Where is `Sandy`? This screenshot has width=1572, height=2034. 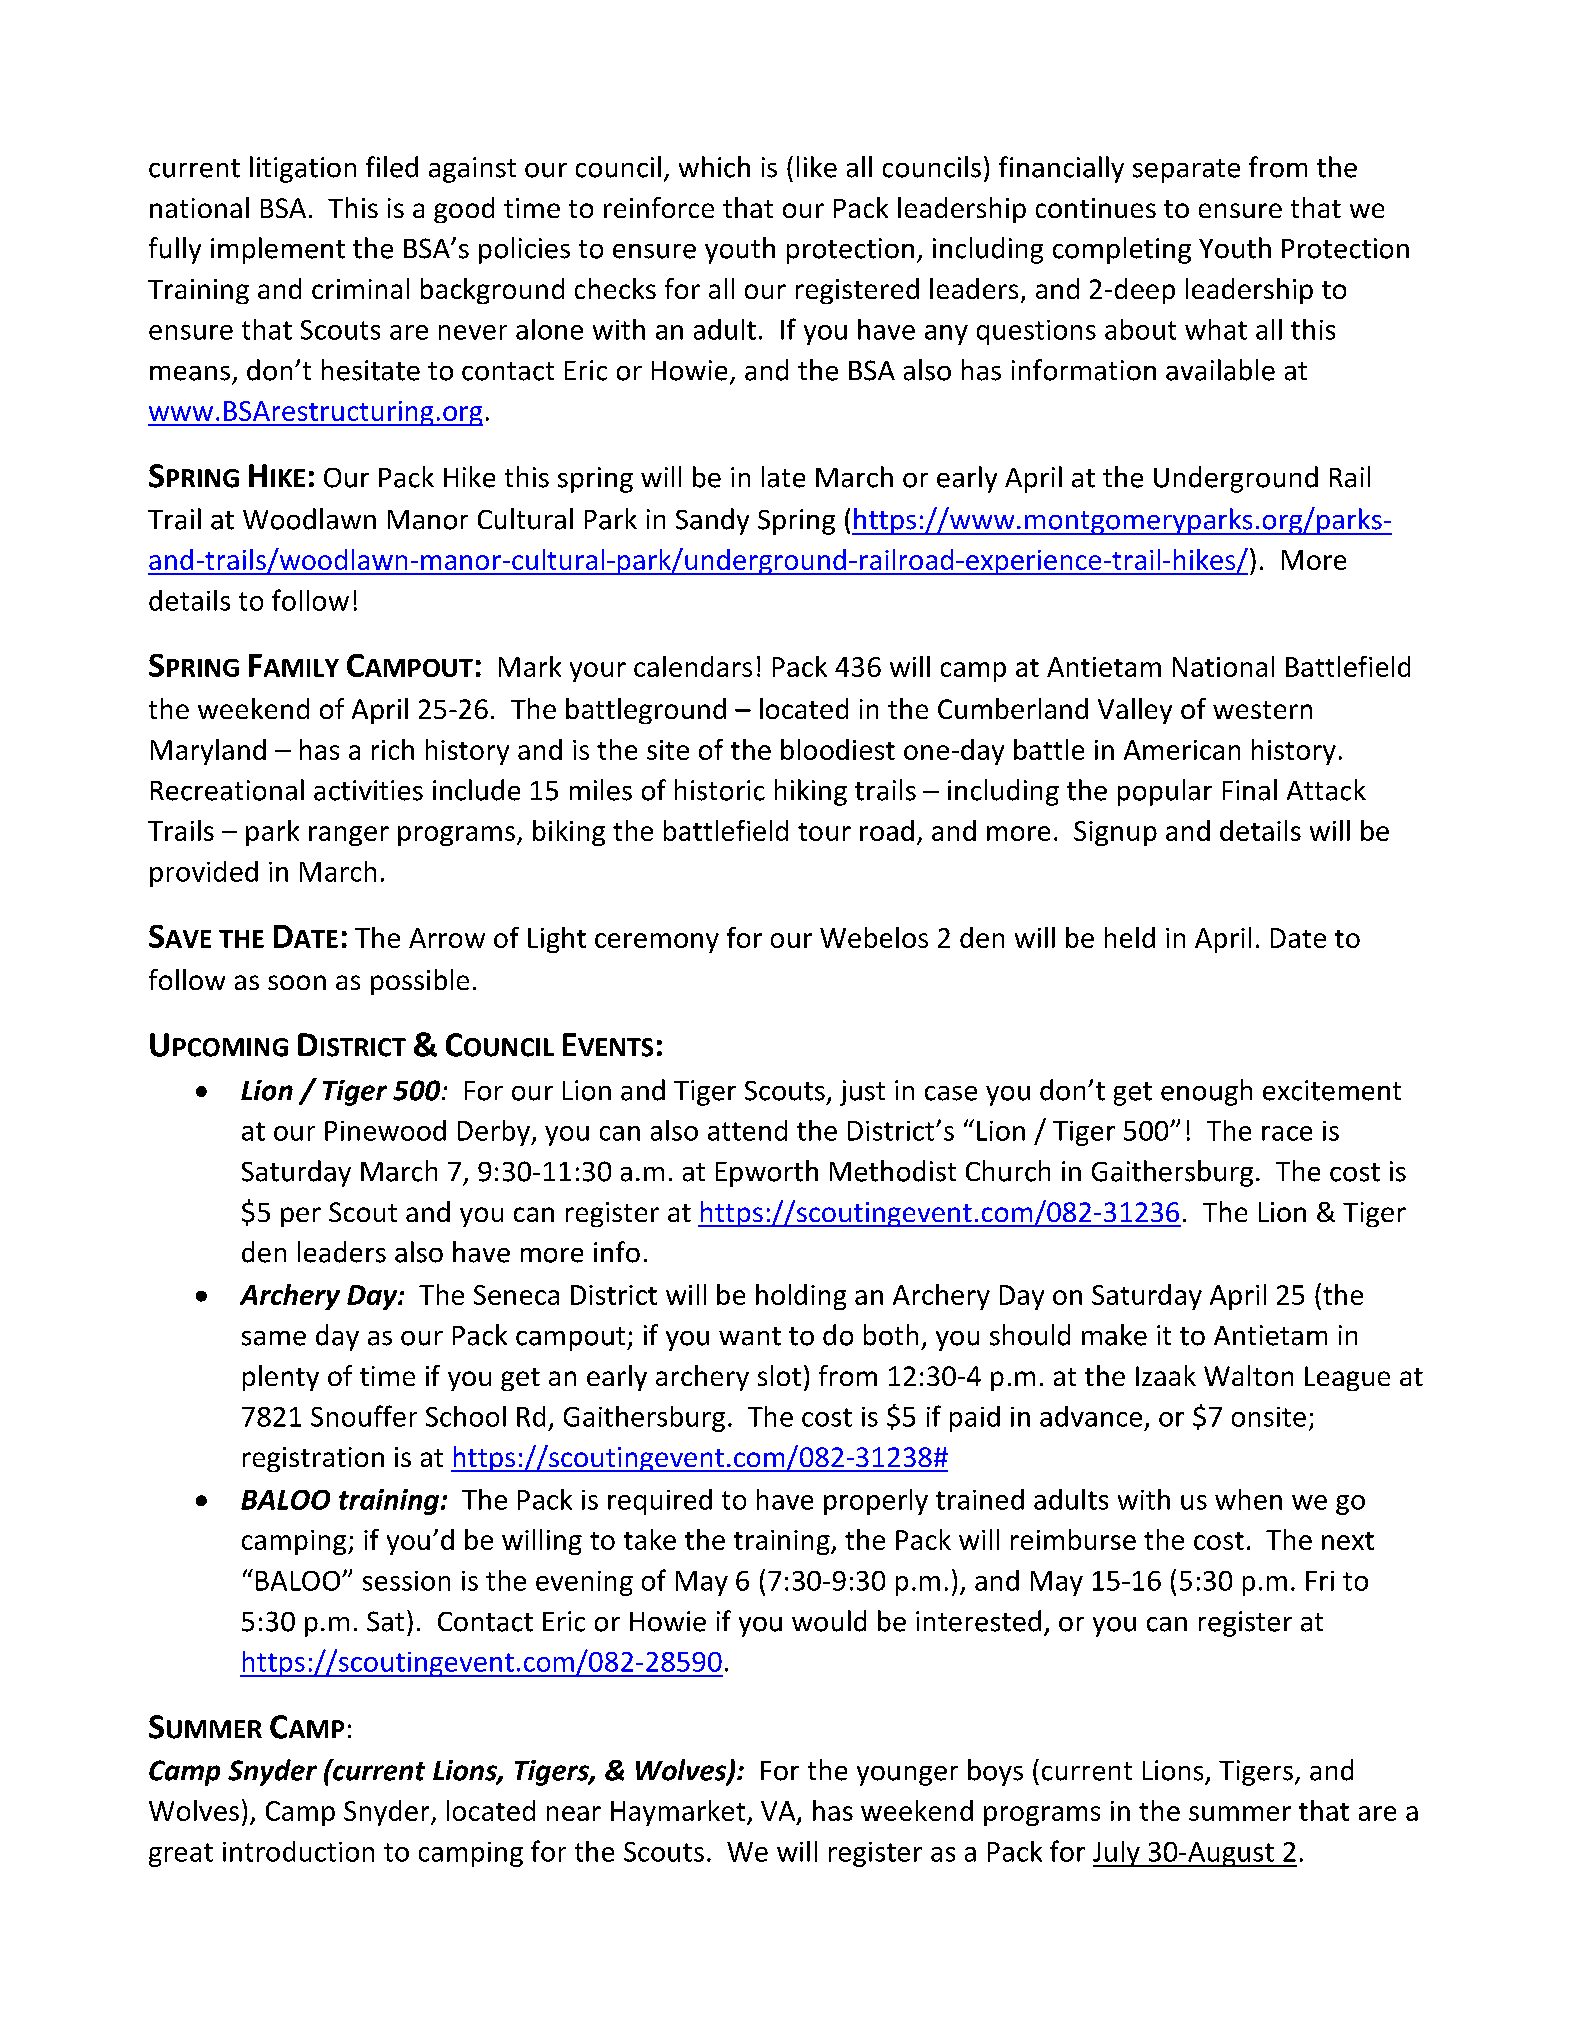
Sandy is located at coordinates (712, 521).
